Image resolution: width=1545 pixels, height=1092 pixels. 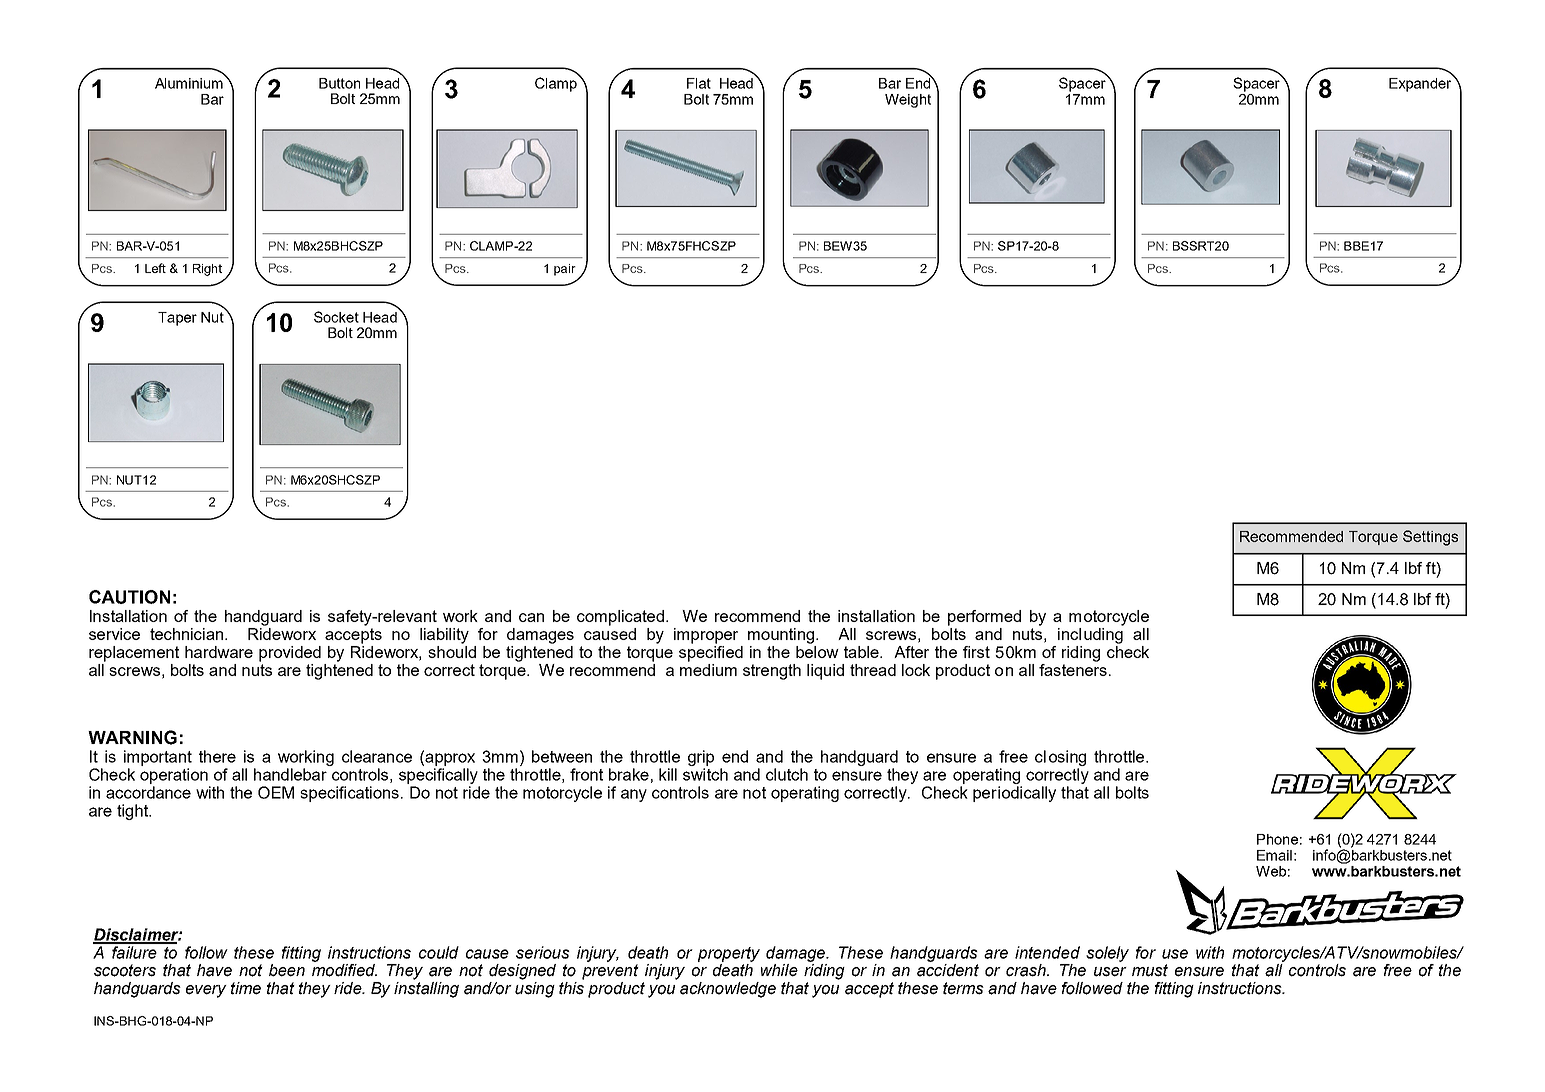 I want to click on provided, so click(x=290, y=654).
